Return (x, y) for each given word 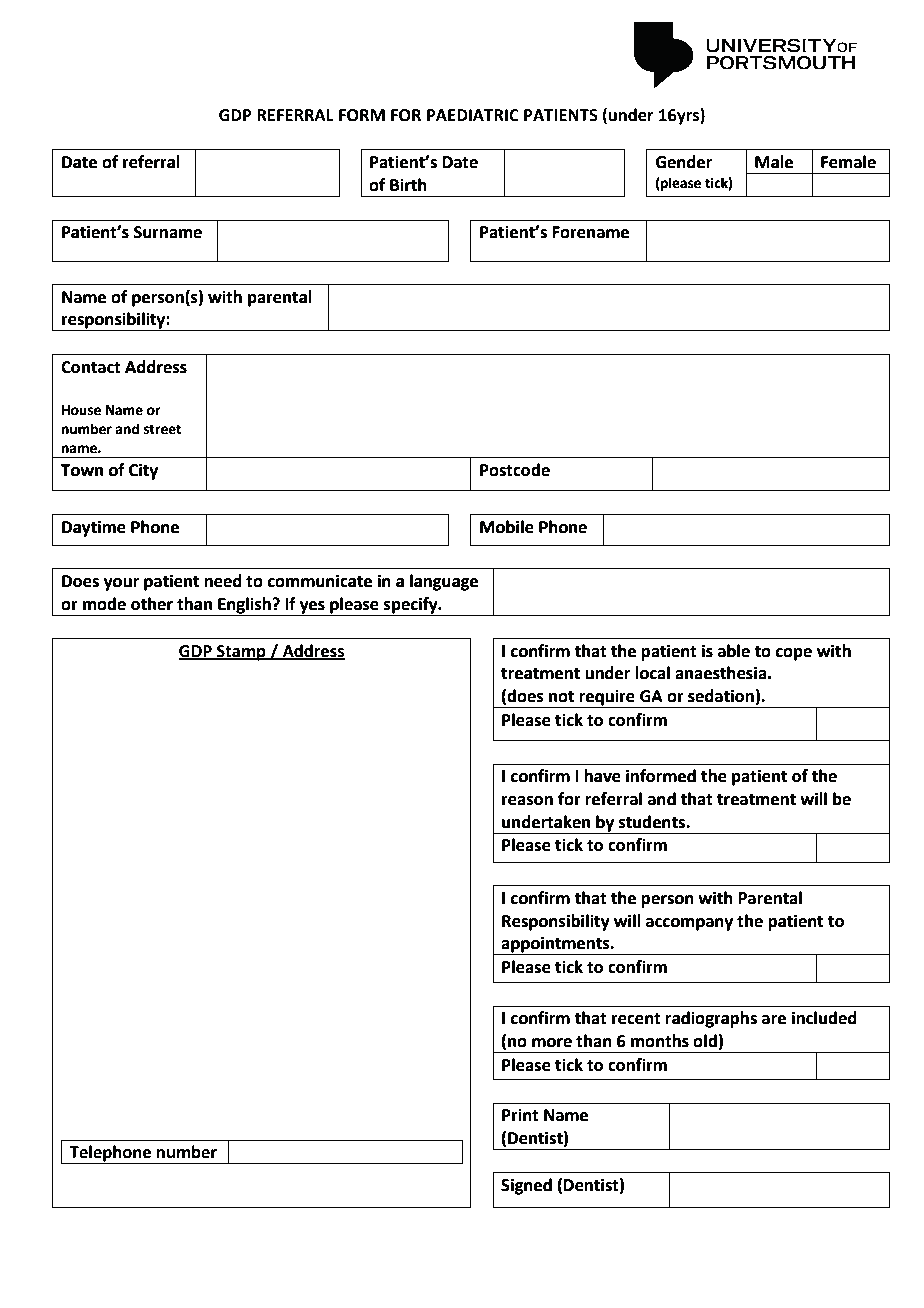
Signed (526, 1186)
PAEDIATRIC (473, 115)
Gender (684, 162)
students (653, 822)
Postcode (515, 470)
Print (520, 1115)
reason (527, 801)
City (143, 471)
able (734, 651)
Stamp (241, 653)
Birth (408, 185)
